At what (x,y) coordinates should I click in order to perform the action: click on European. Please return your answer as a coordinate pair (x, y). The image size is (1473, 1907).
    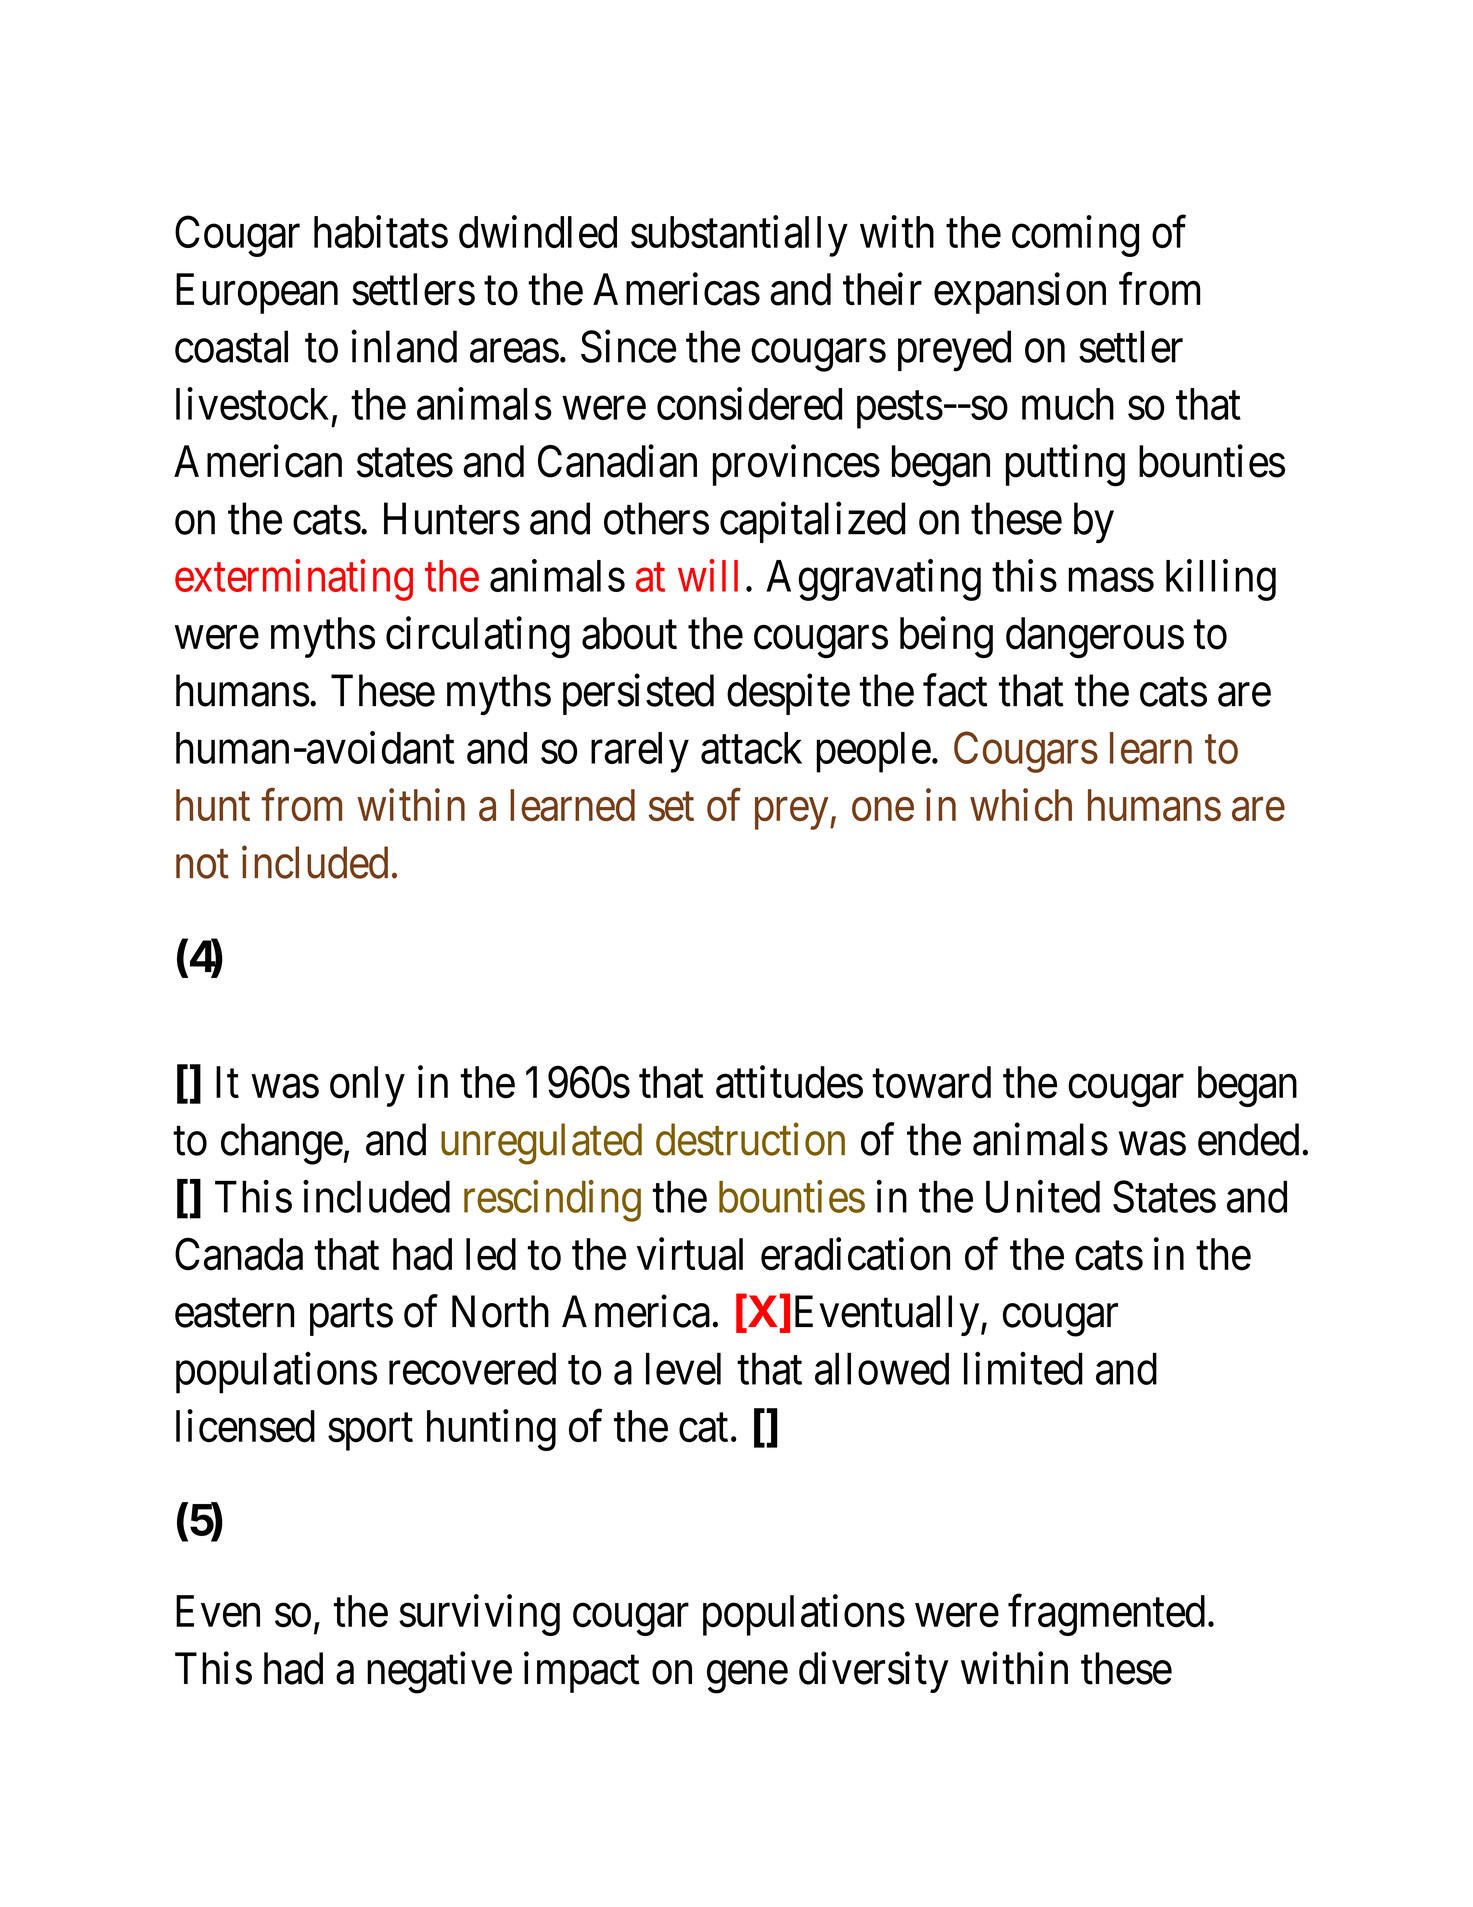
    Looking at the image, I should click on (257, 294).
